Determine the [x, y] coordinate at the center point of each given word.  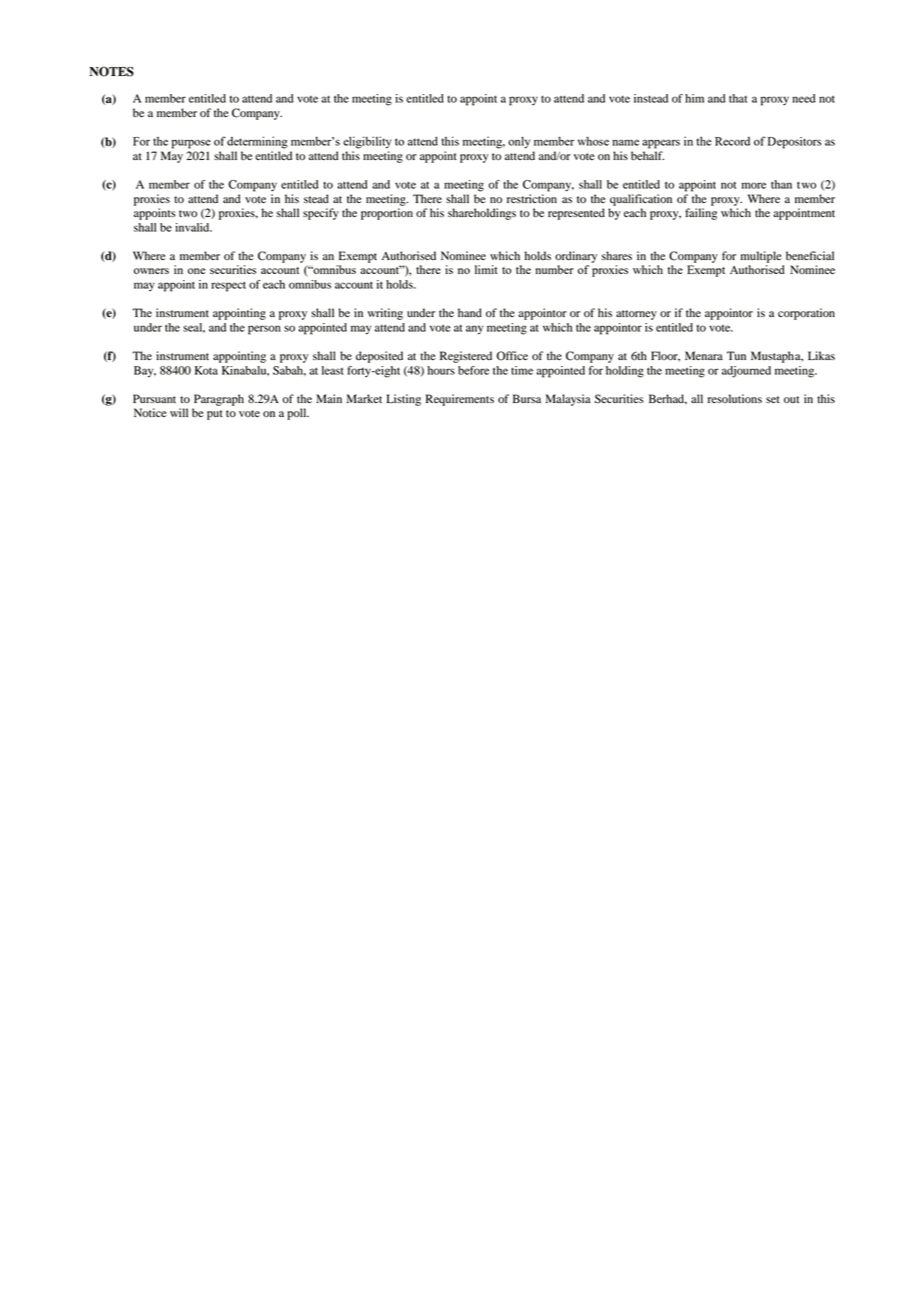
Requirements [460, 400]
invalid [193, 227]
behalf [647, 156]
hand [470, 313]
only [519, 143]
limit [486, 269]
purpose [191, 144]
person [264, 330]
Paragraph [219, 400]
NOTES [111, 71]
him [694, 98]
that [738, 98]
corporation [806, 314]
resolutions [735, 398]
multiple [761, 257]
